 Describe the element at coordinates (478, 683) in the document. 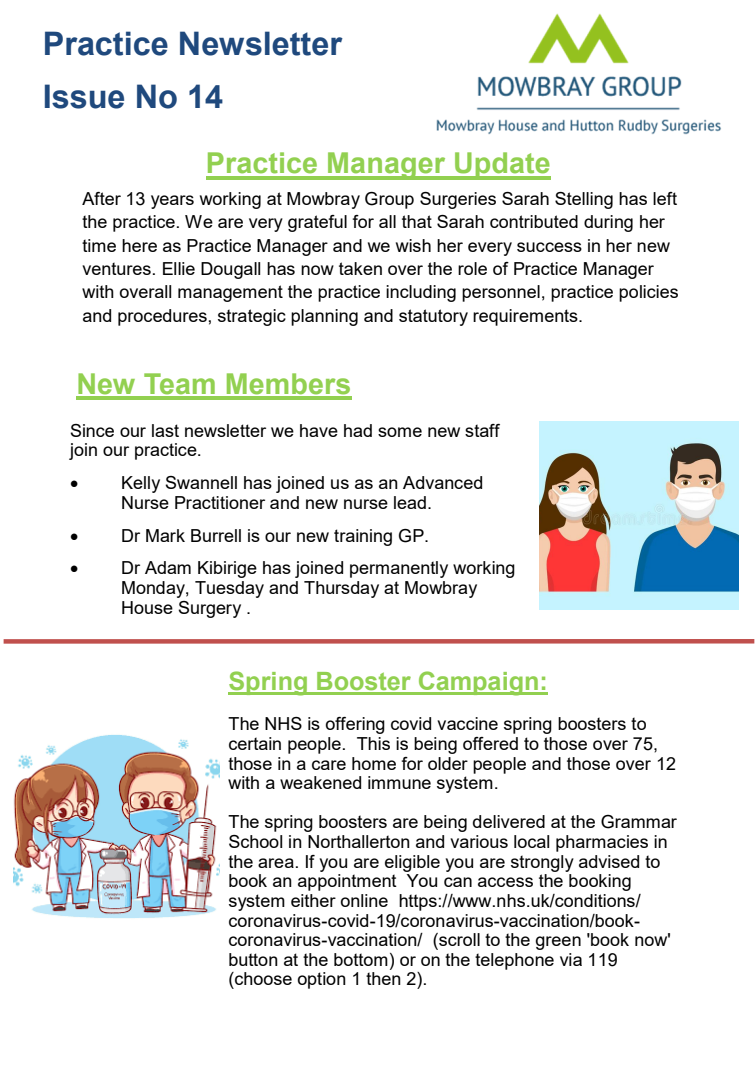

I see `Campaign` at that location.
